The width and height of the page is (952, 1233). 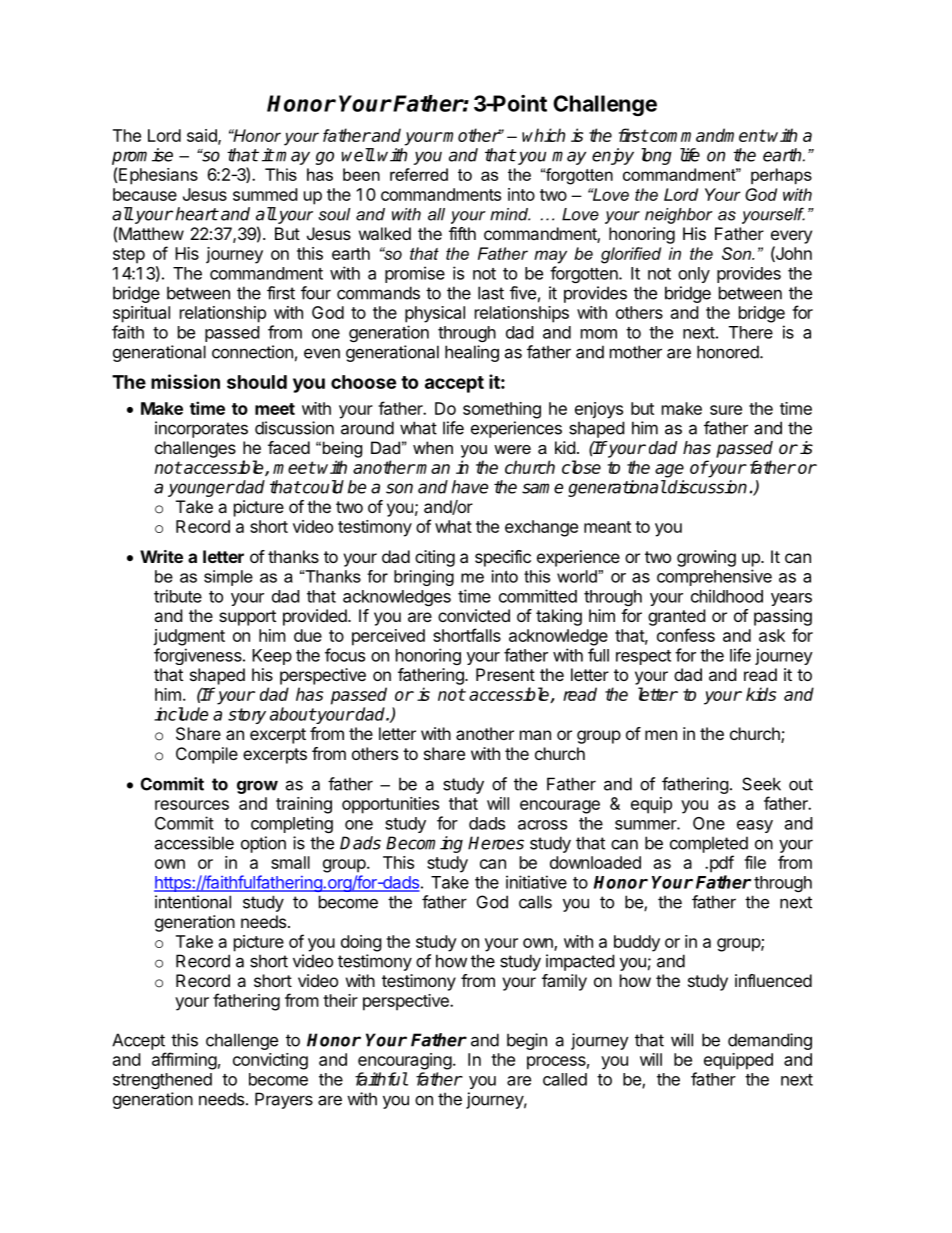 I want to click on affirming, so click(x=184, y=1061).
